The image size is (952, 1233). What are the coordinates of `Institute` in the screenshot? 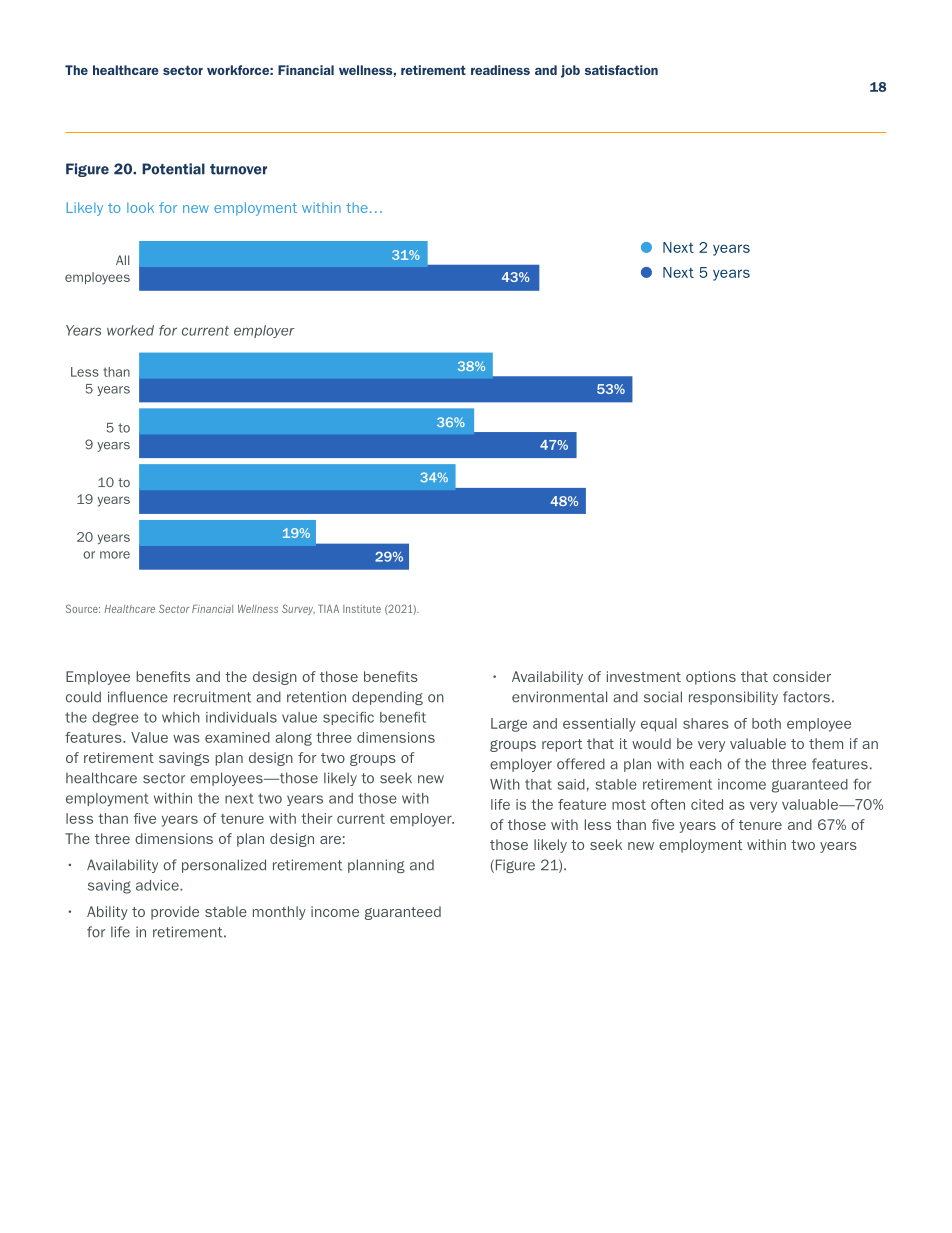 It's located at (362, 609).
